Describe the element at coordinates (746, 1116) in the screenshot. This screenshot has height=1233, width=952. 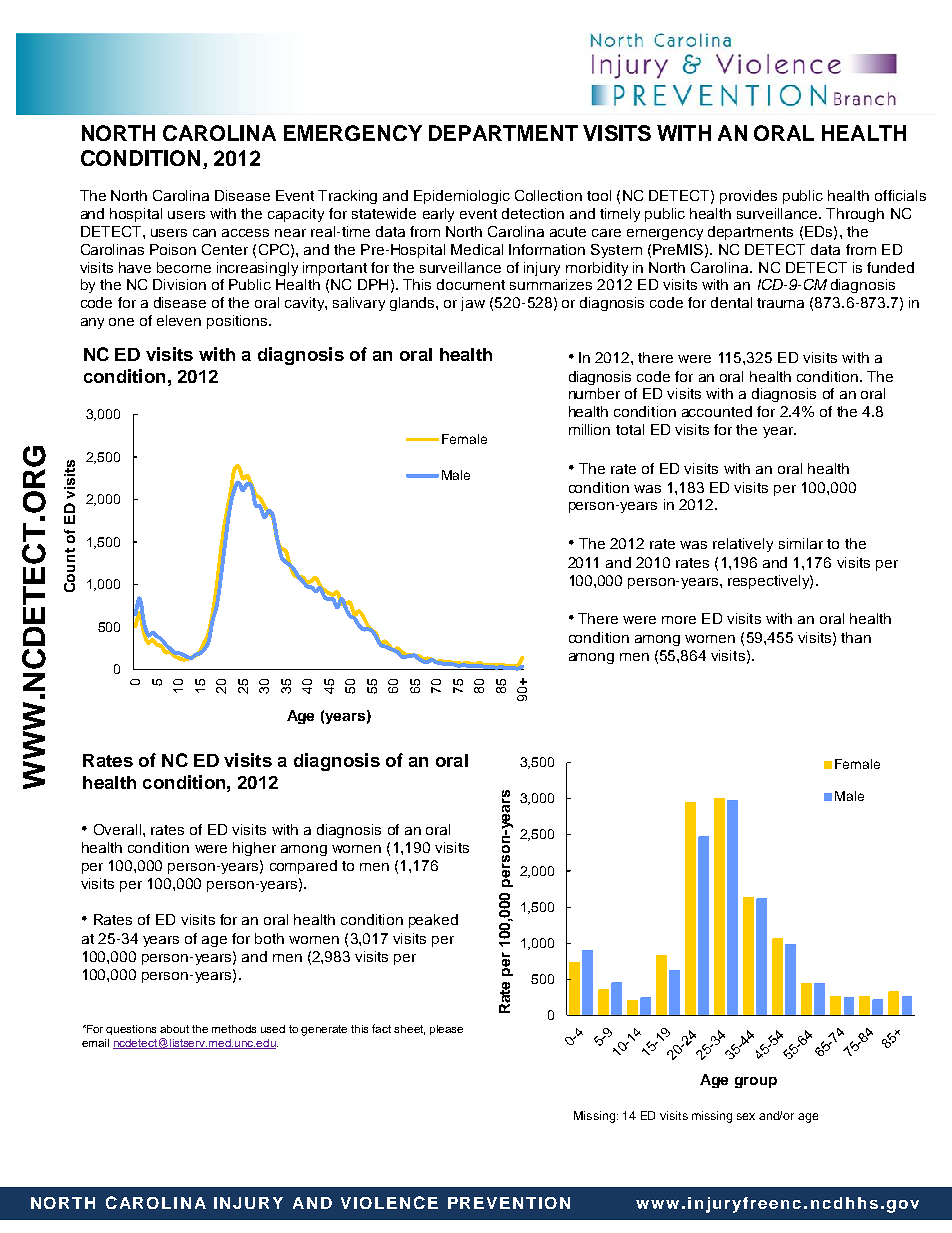
I see `sex` at that location.
